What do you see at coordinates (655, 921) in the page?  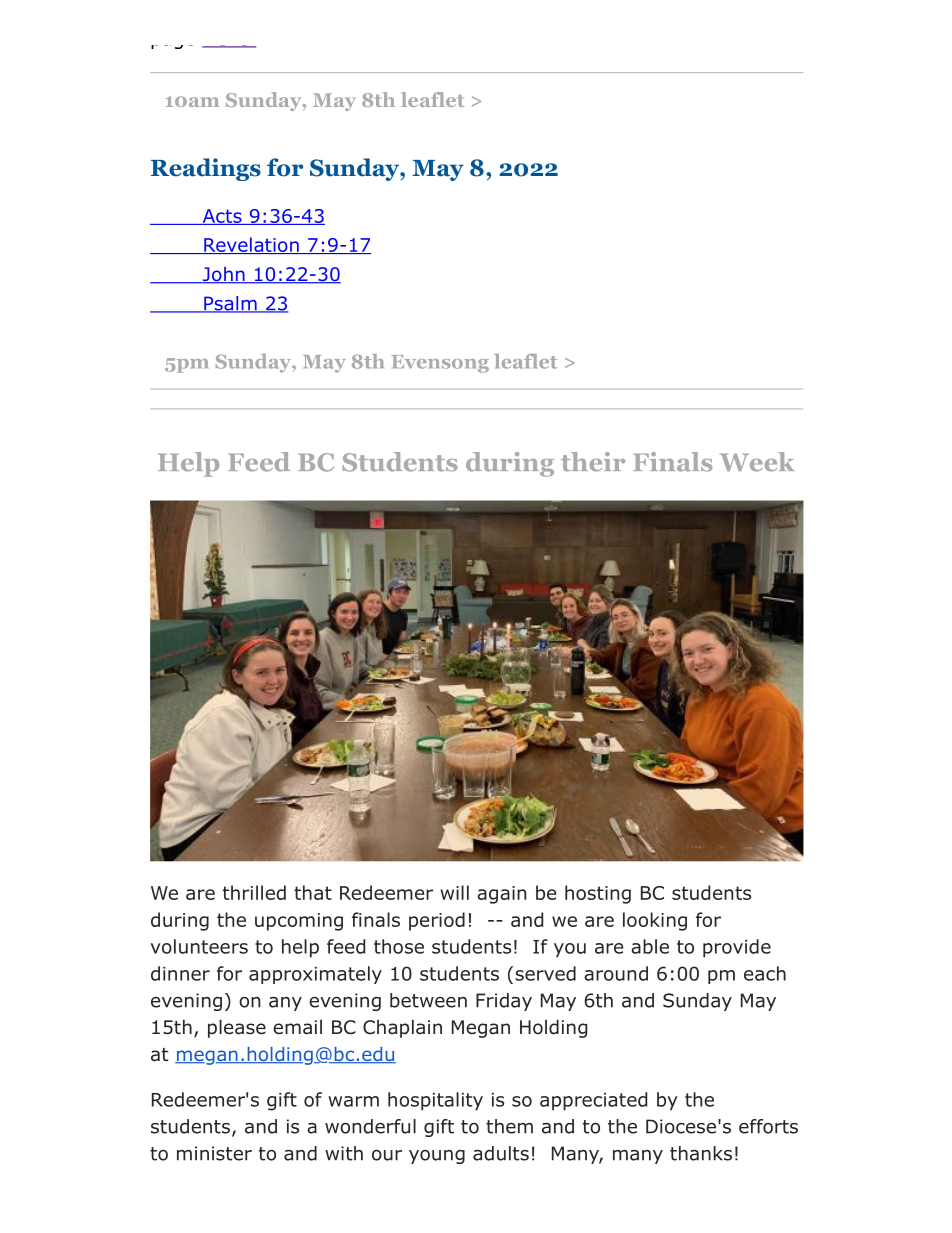 I see `looking` at bounding box center [655, 921].
